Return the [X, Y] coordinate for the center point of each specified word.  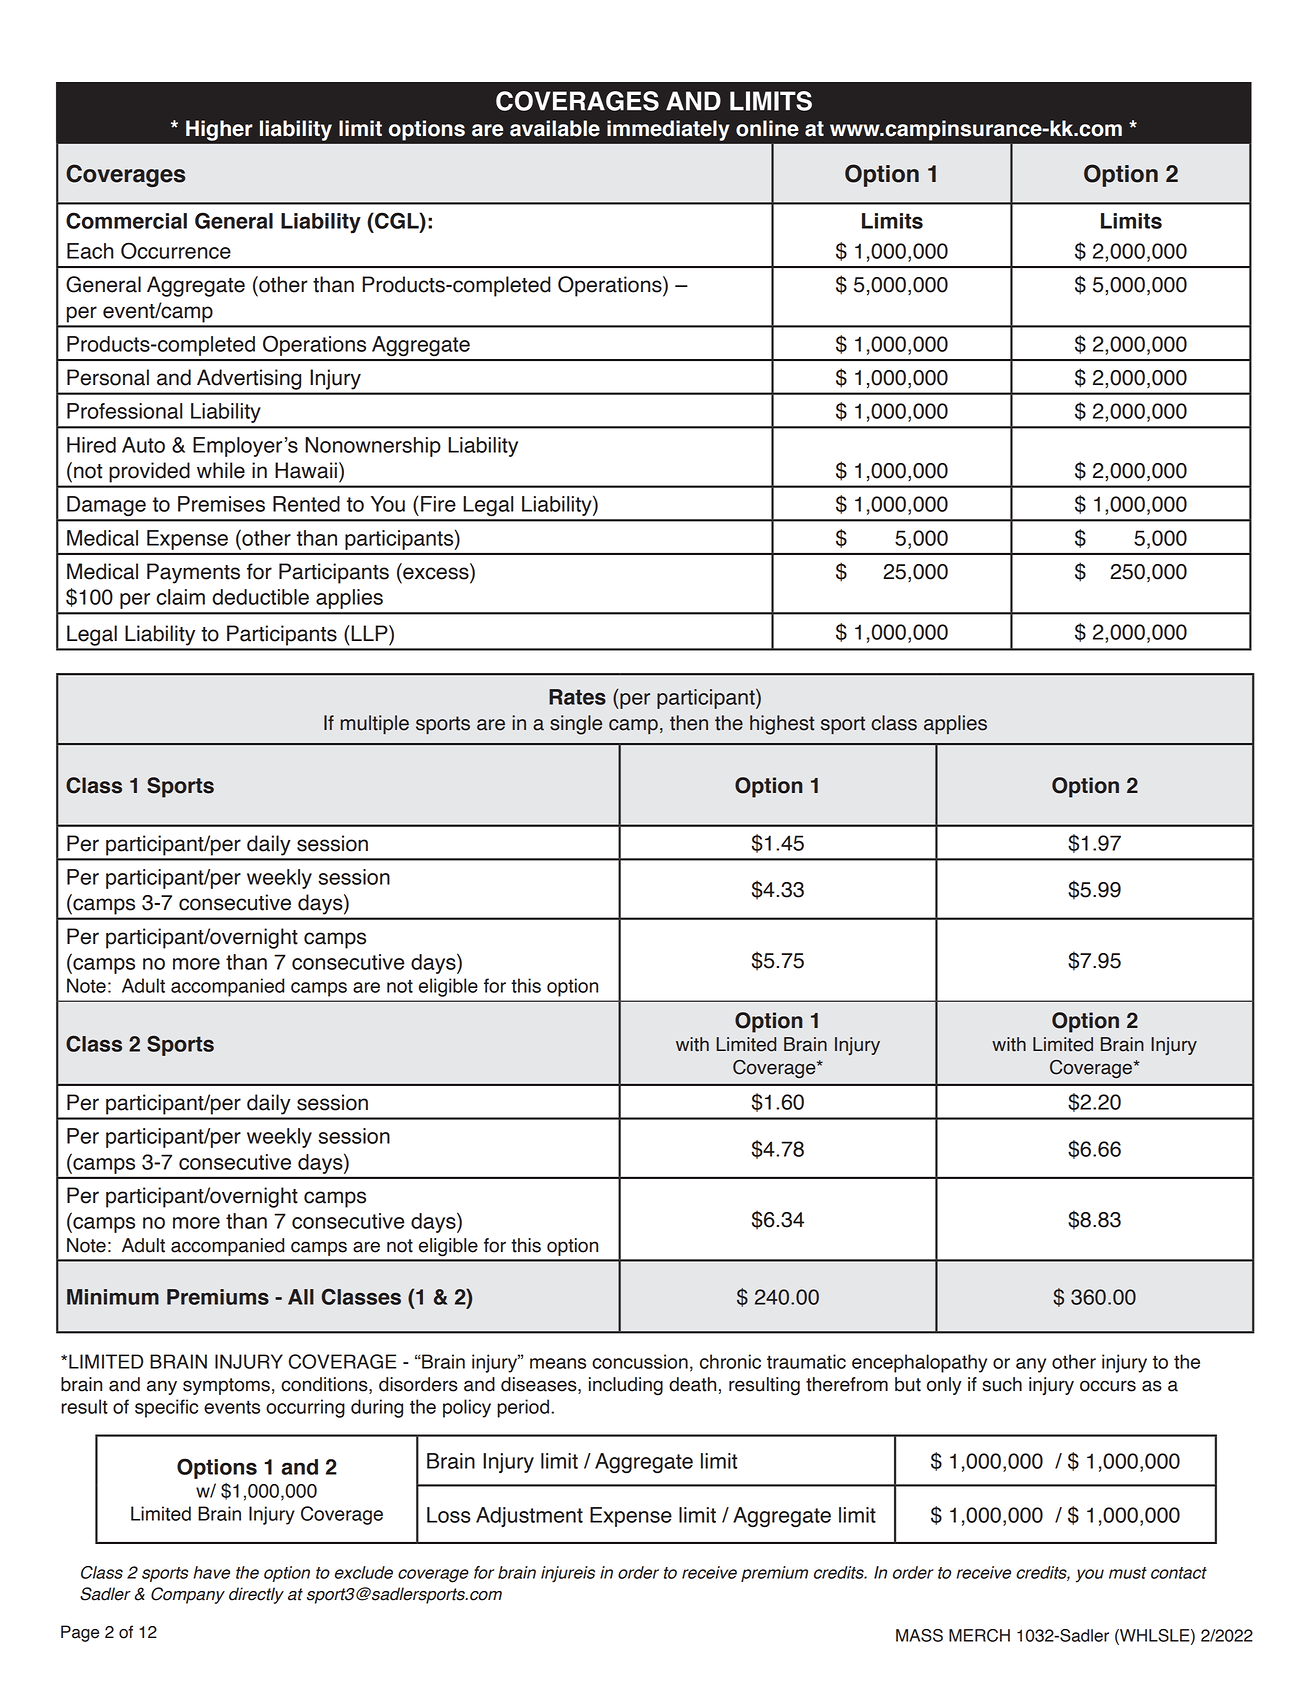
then [689, 723]
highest [782, 725]
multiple [374, 724]
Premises [221, 504]
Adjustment [529, 1517]
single [576, 725]
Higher [219, 130]
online [767, 128]
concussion [640, 1361]
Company [188, 1595]
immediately [668, 130]
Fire [438, 504]
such [1002, 1384]
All [301, 1297]
